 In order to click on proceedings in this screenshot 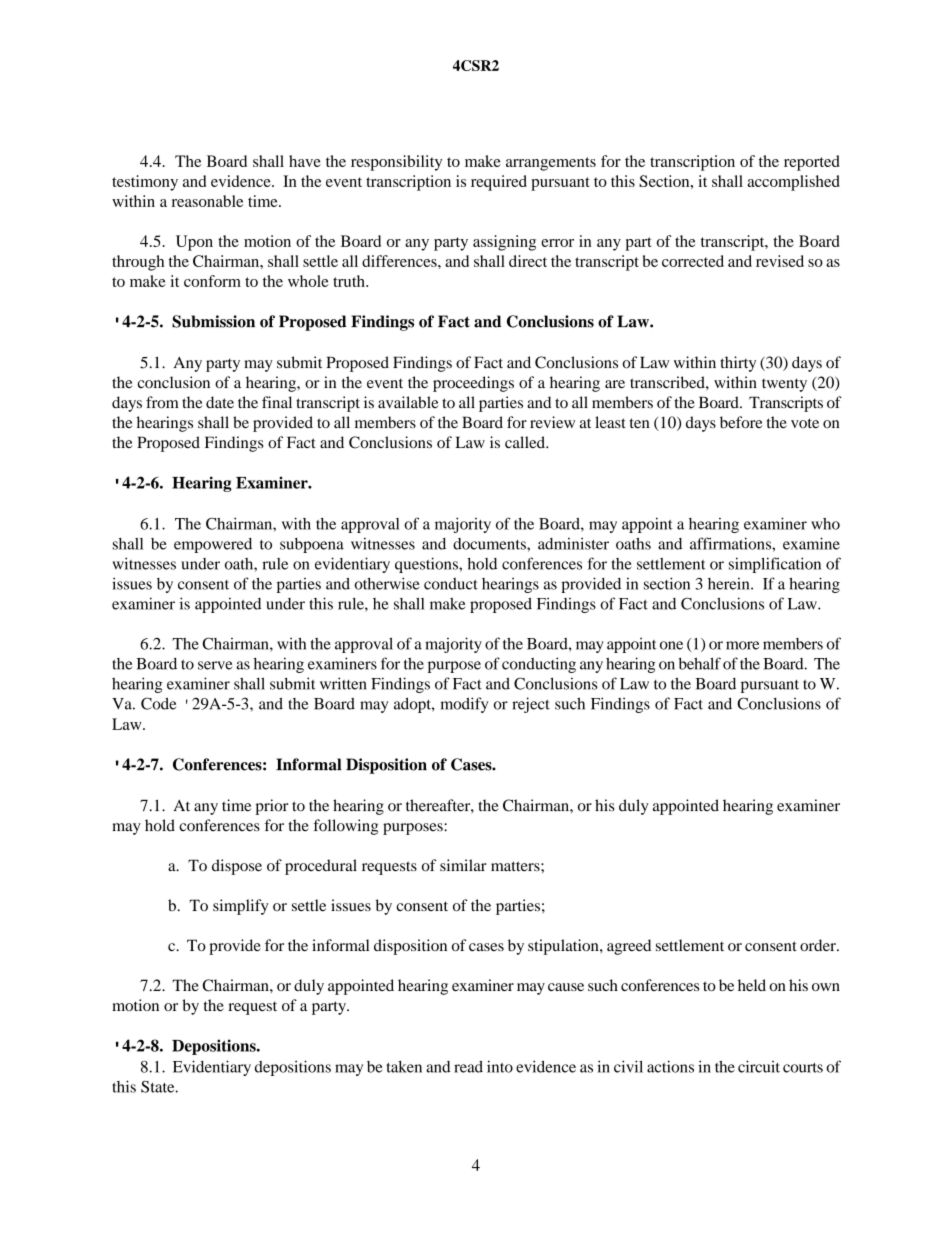, I will do `click(473, 384)`.
